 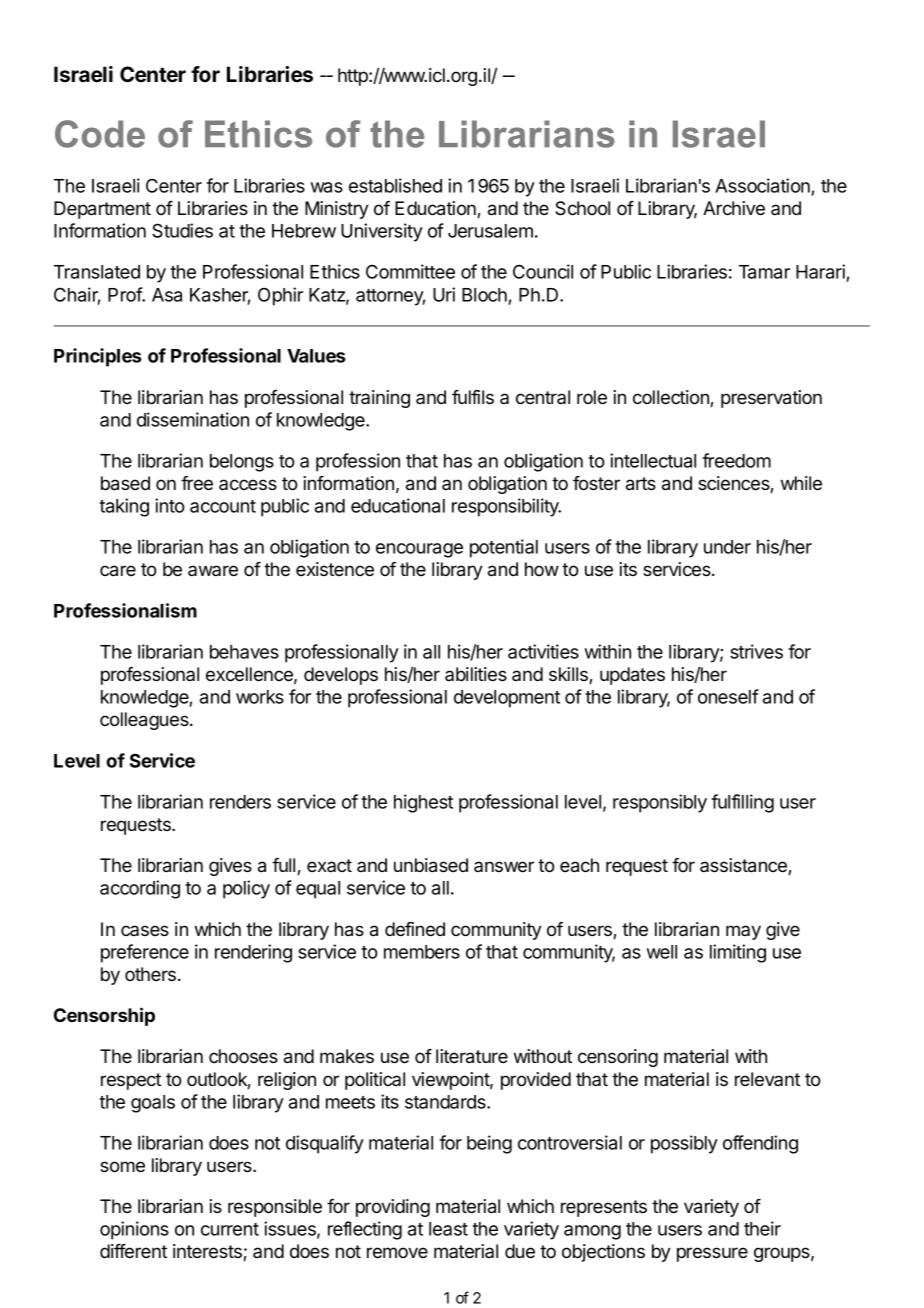 What do you see at coordinates (734, 208) in the screenshot?
I see `Archive` at bounding box center [734, 208].
